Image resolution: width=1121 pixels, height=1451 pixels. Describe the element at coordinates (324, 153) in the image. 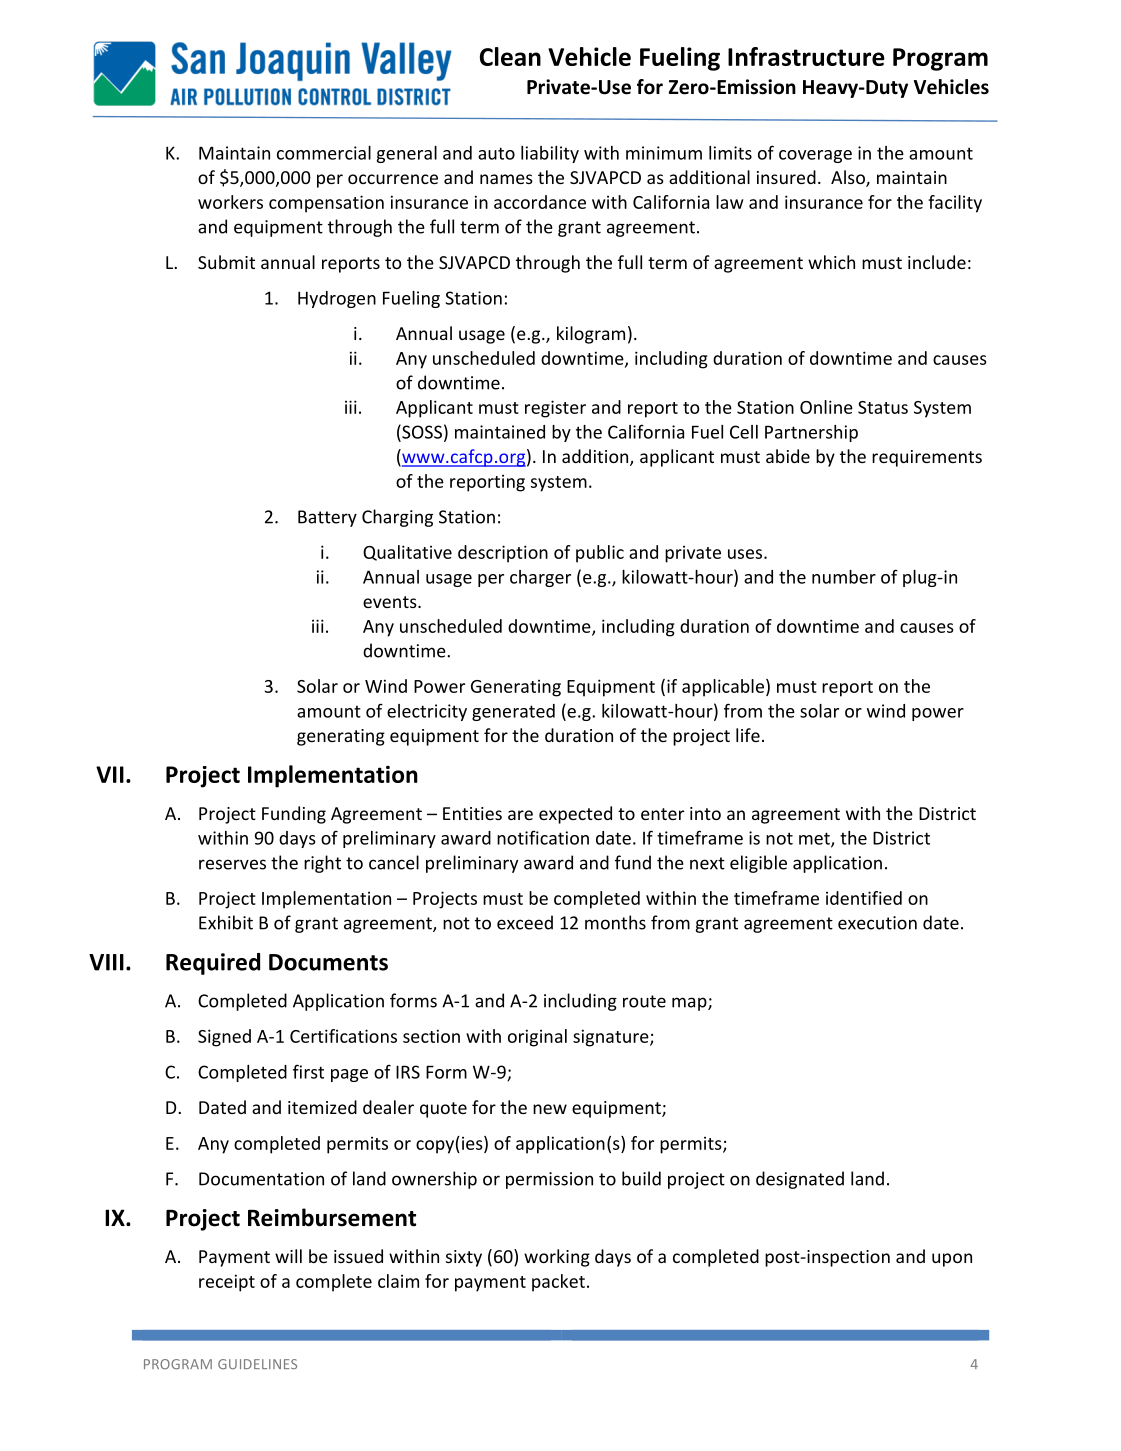

I see `commercial` at that location.
